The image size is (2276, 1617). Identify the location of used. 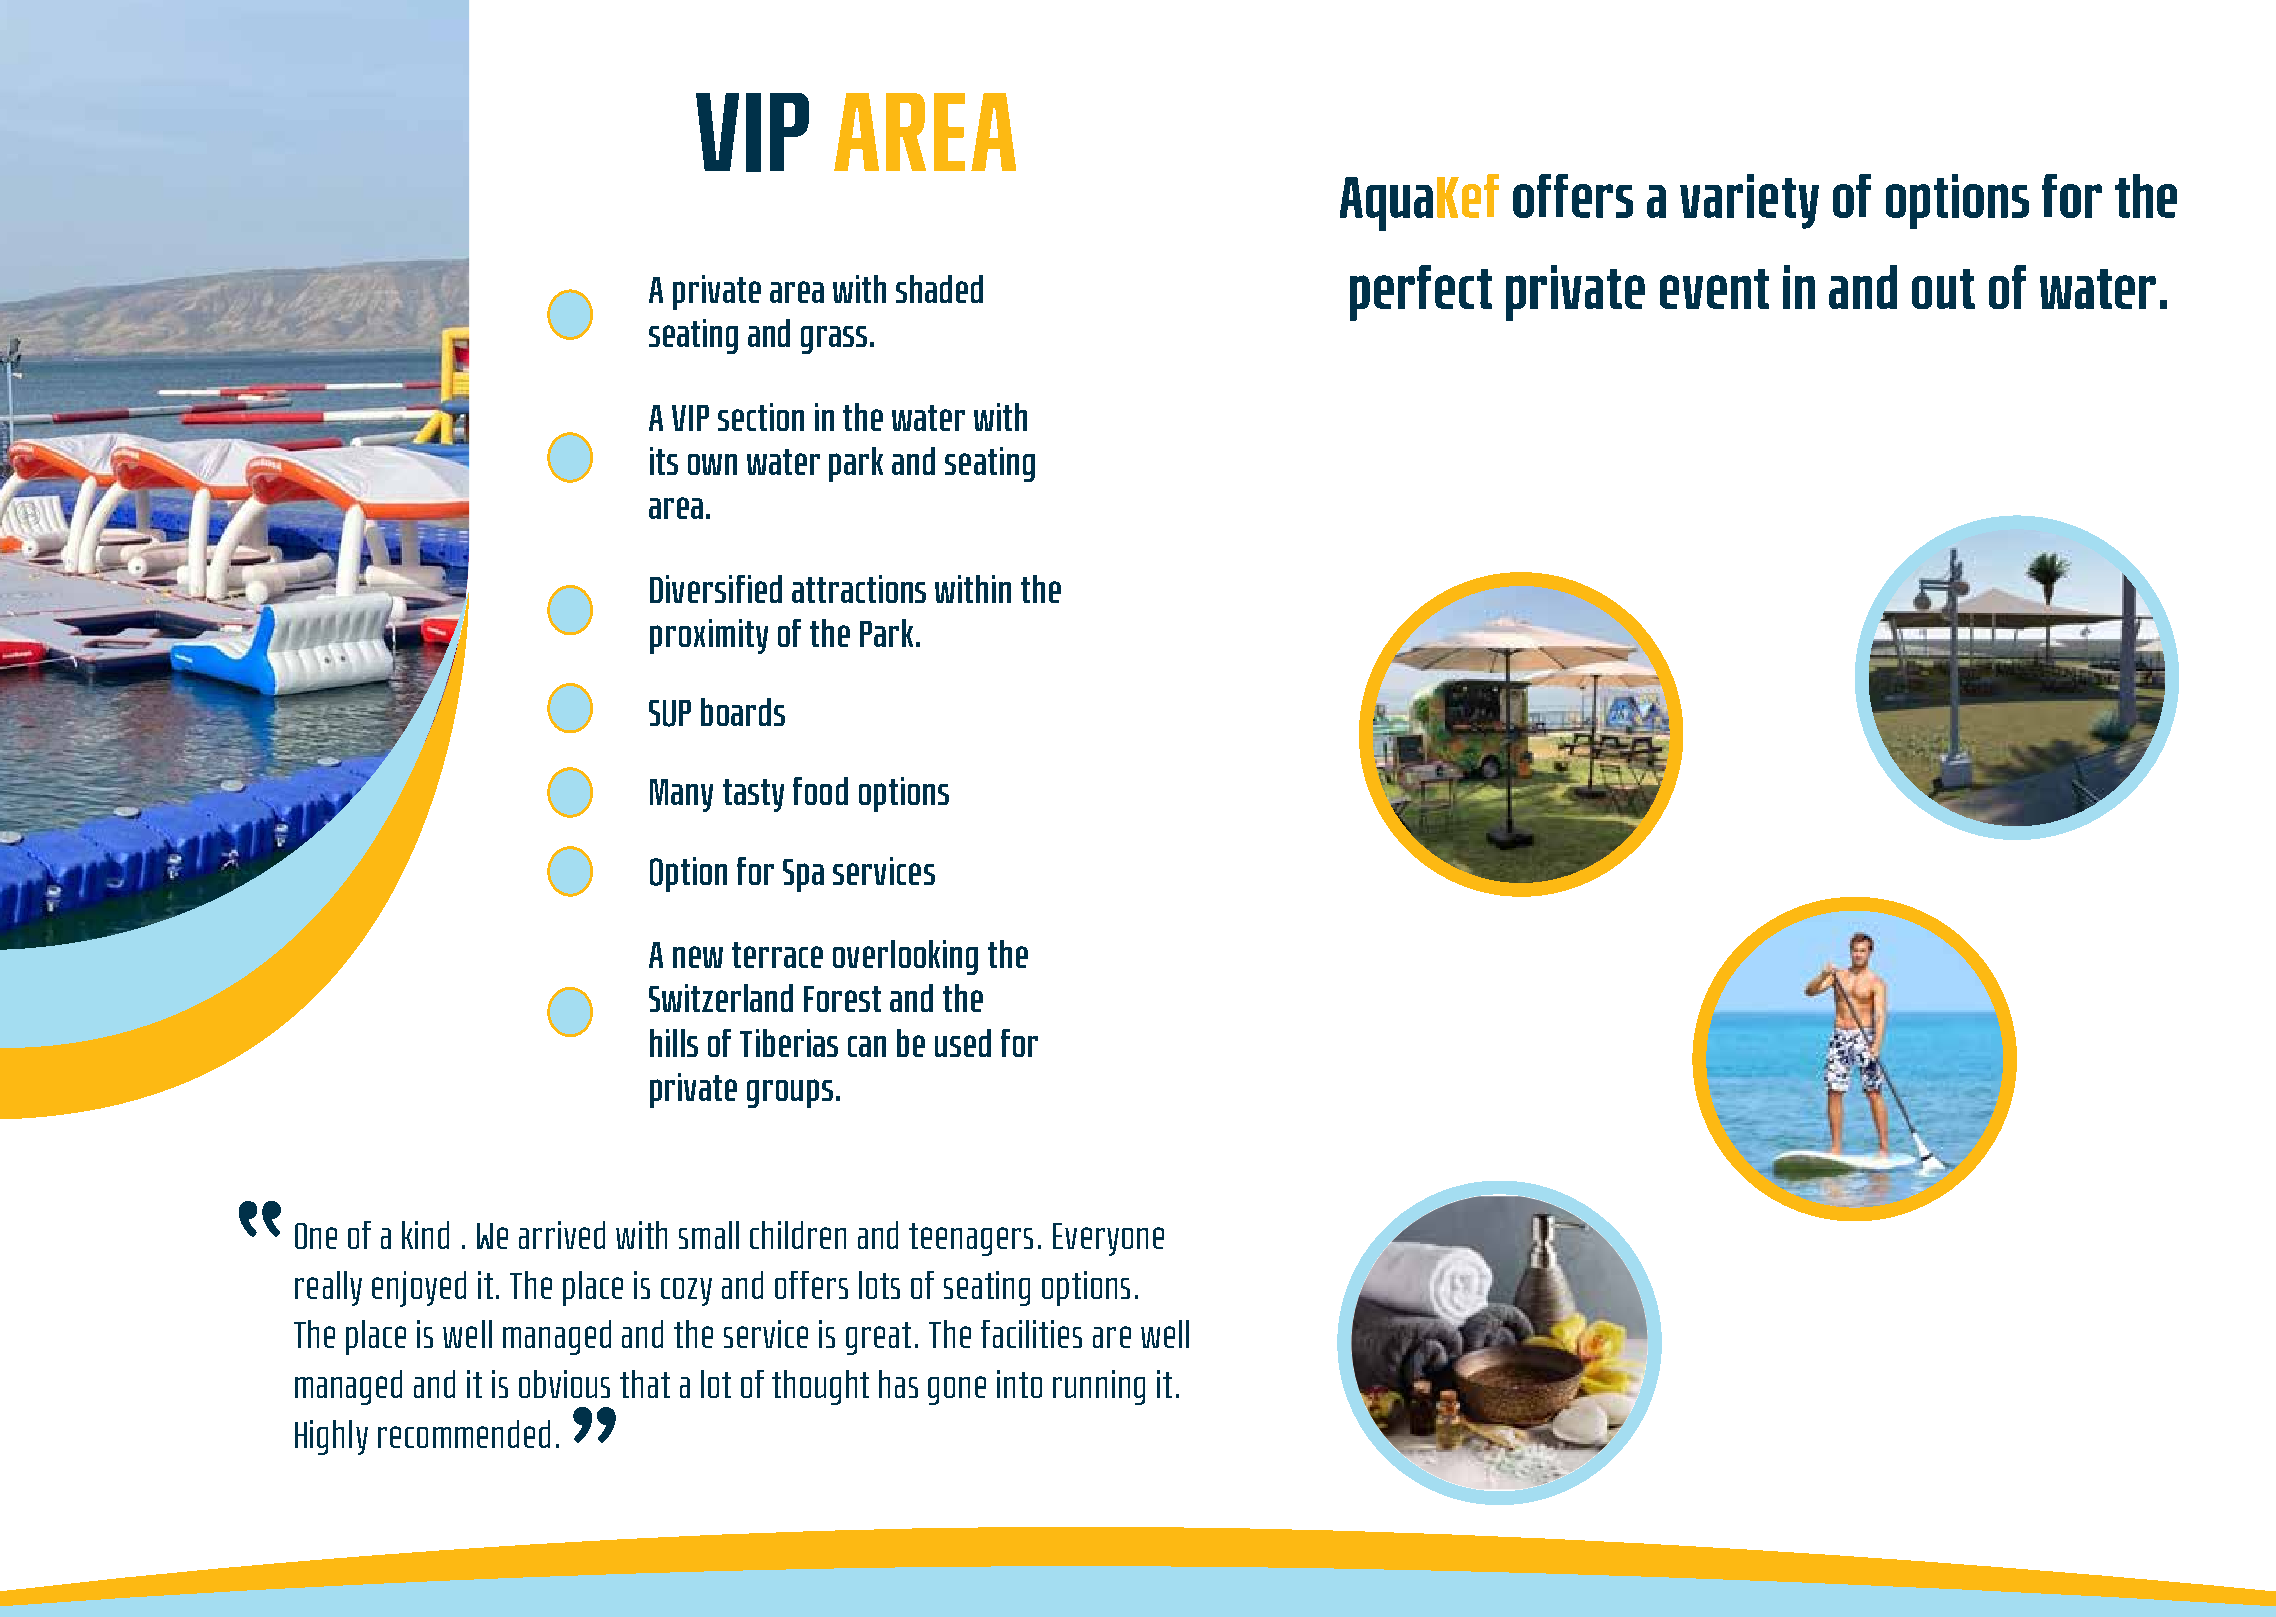
(963, 1043).
